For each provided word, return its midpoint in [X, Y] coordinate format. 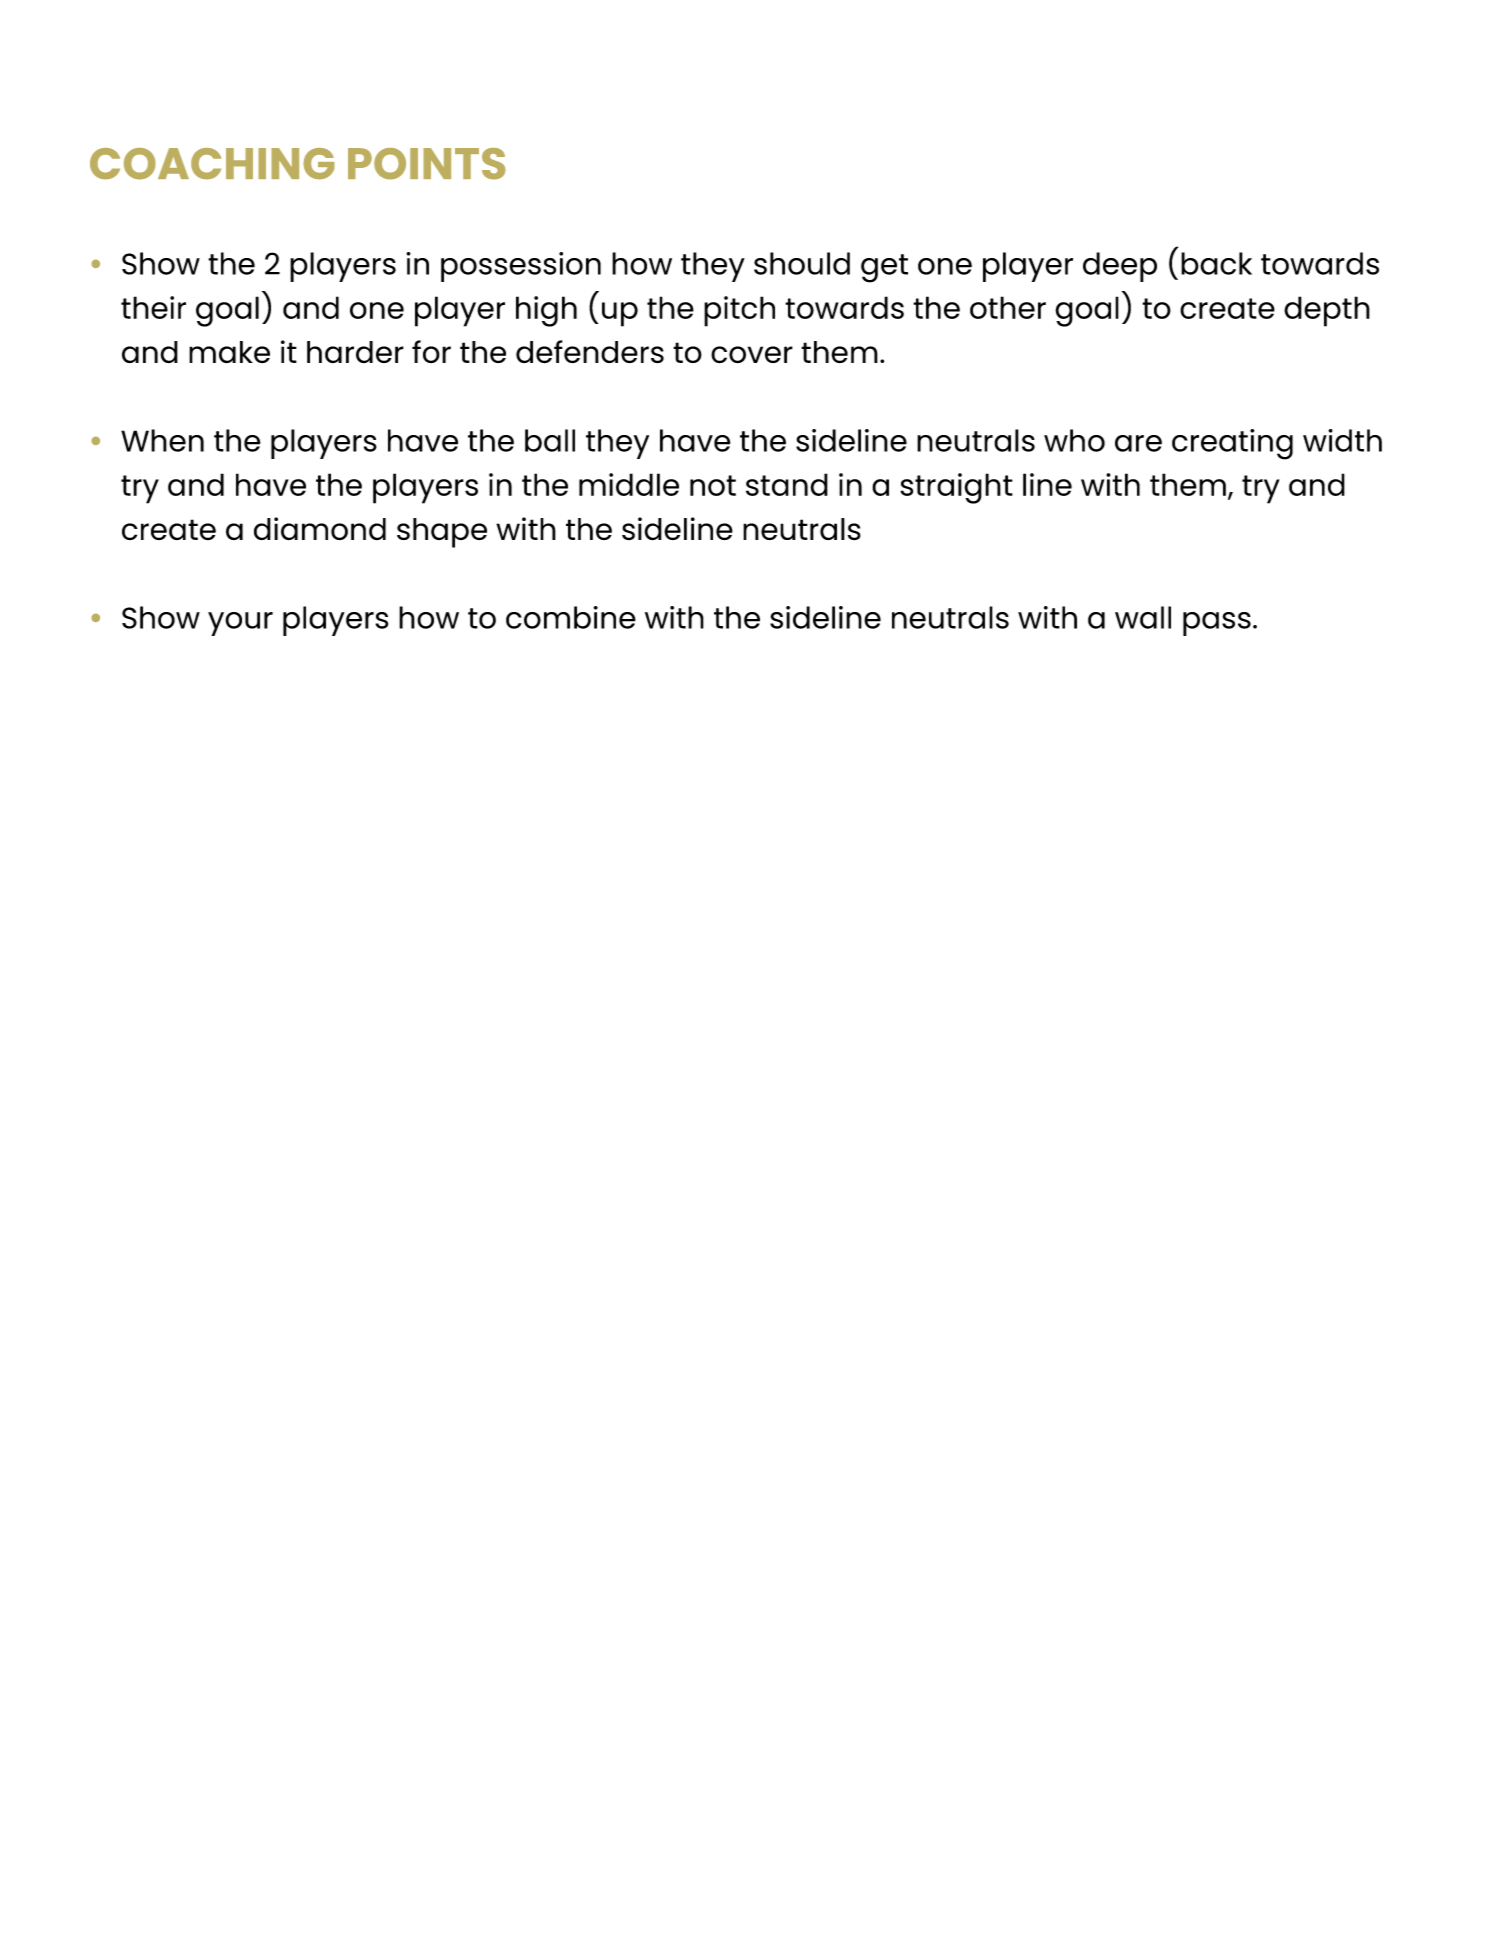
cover [752, 355]
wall [1143, 617]
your [240, 624]
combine [571, 617]
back [1216, 263]
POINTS [427, 164]
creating [1232, 444]
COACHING [212, 164]
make [229, 352]
